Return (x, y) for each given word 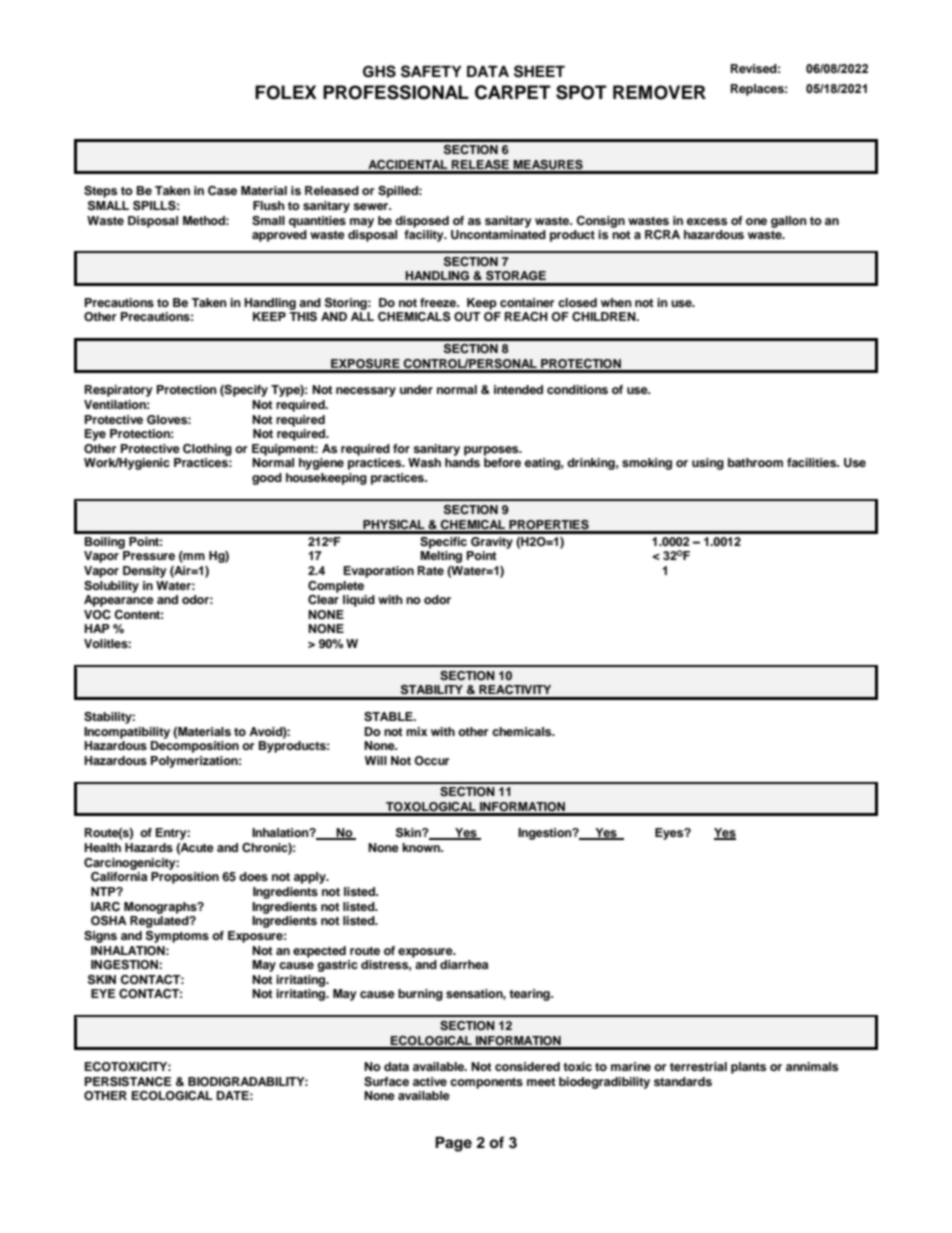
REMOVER (659, 92)
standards (683, 1081)
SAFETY (431, 71)
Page (453, 1144)
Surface (386, 1082)
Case (222, 191)
